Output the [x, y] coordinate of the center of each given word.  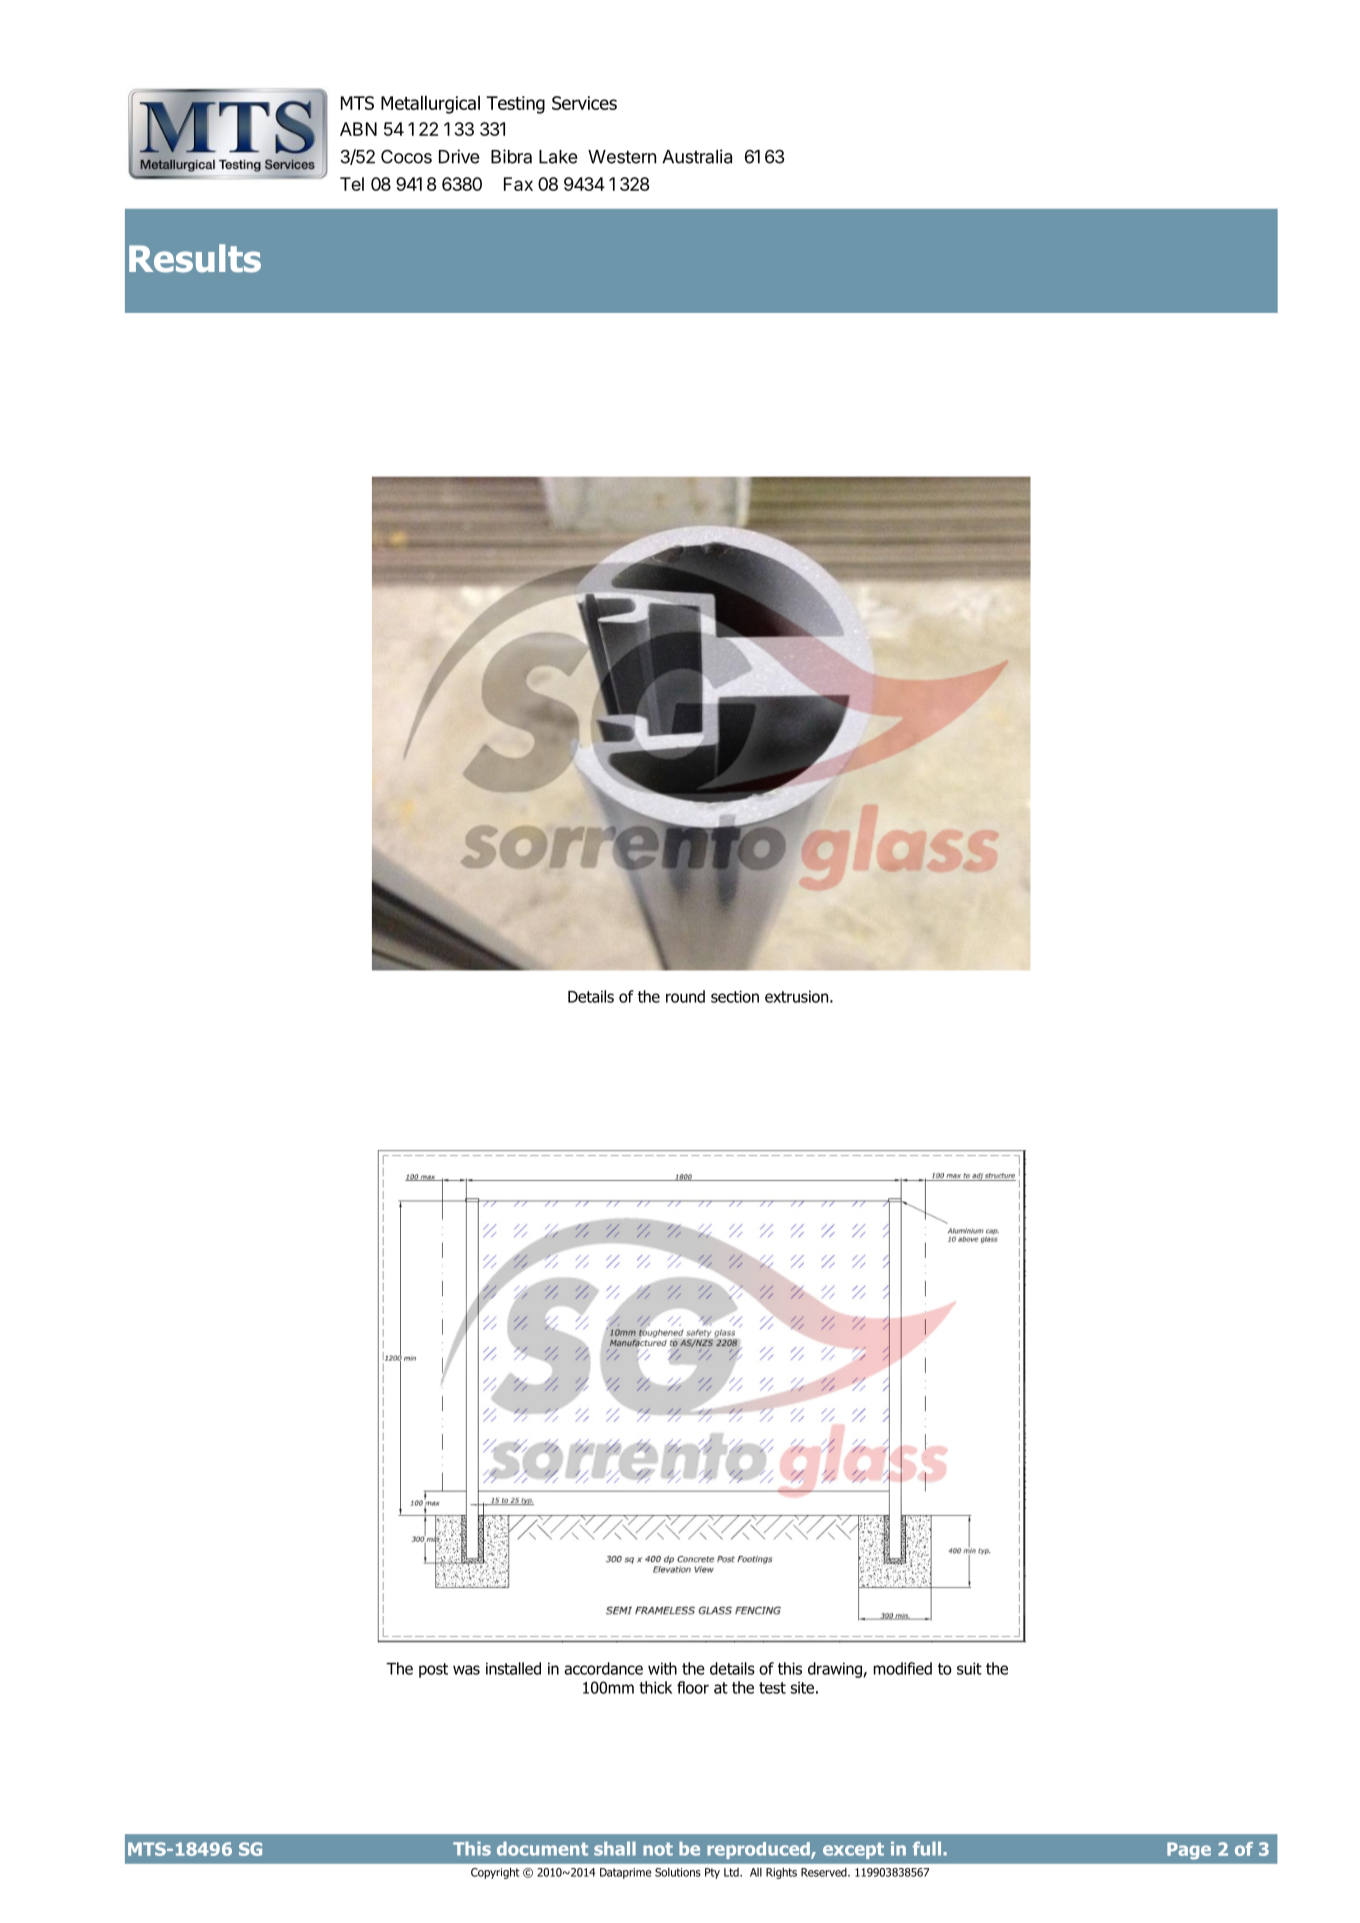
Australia [697, 156]
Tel [352, 184]
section [735, 996]
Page [1189, 1851]
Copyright [495, 1873]
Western [622, 157]
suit [969, 1668]
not [658, 1849]
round [685, 996]
